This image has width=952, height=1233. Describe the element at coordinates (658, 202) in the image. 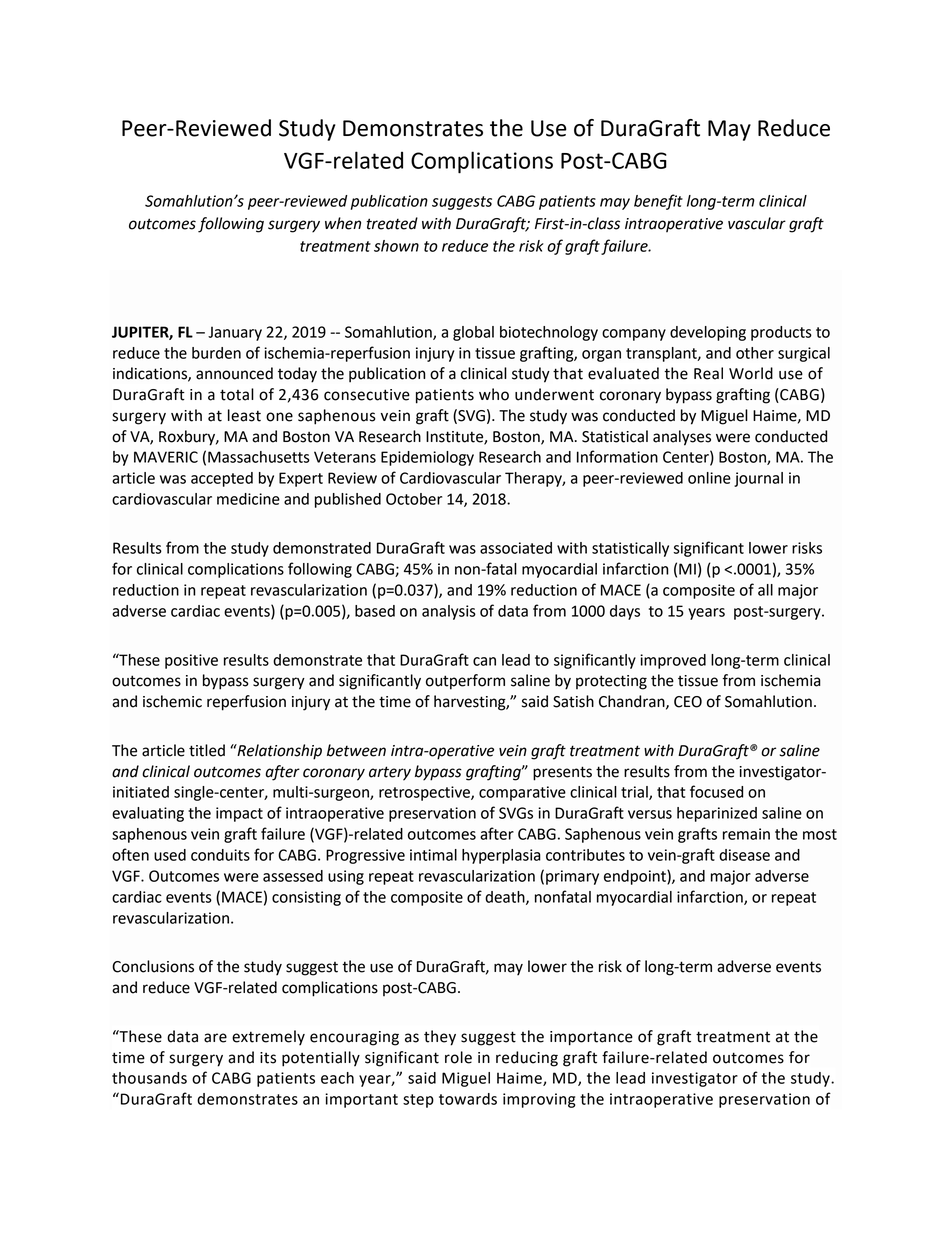

I see `benefit` at that location.
